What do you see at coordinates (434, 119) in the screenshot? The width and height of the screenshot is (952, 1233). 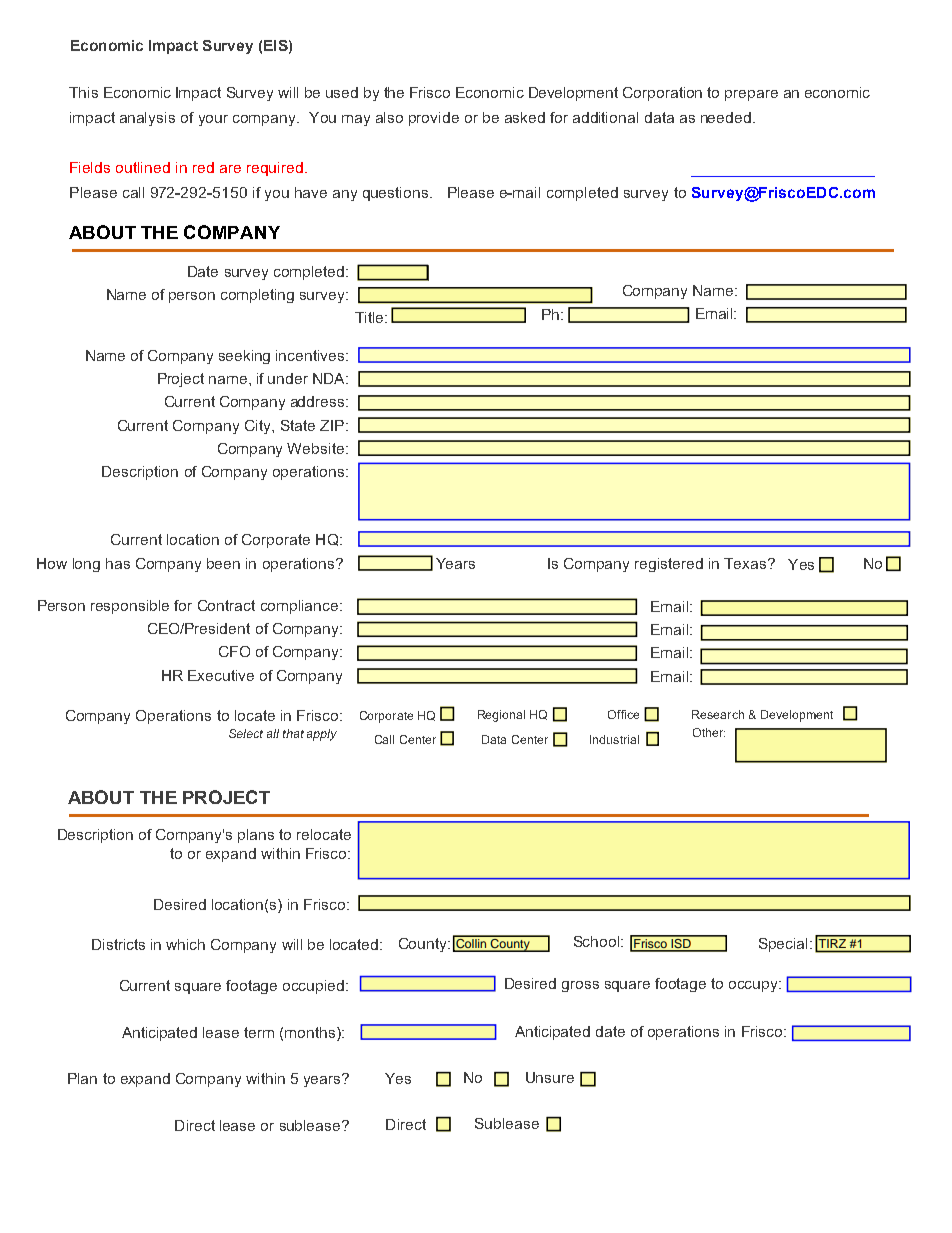 I see `provide` at bounding box center [434, 119].
